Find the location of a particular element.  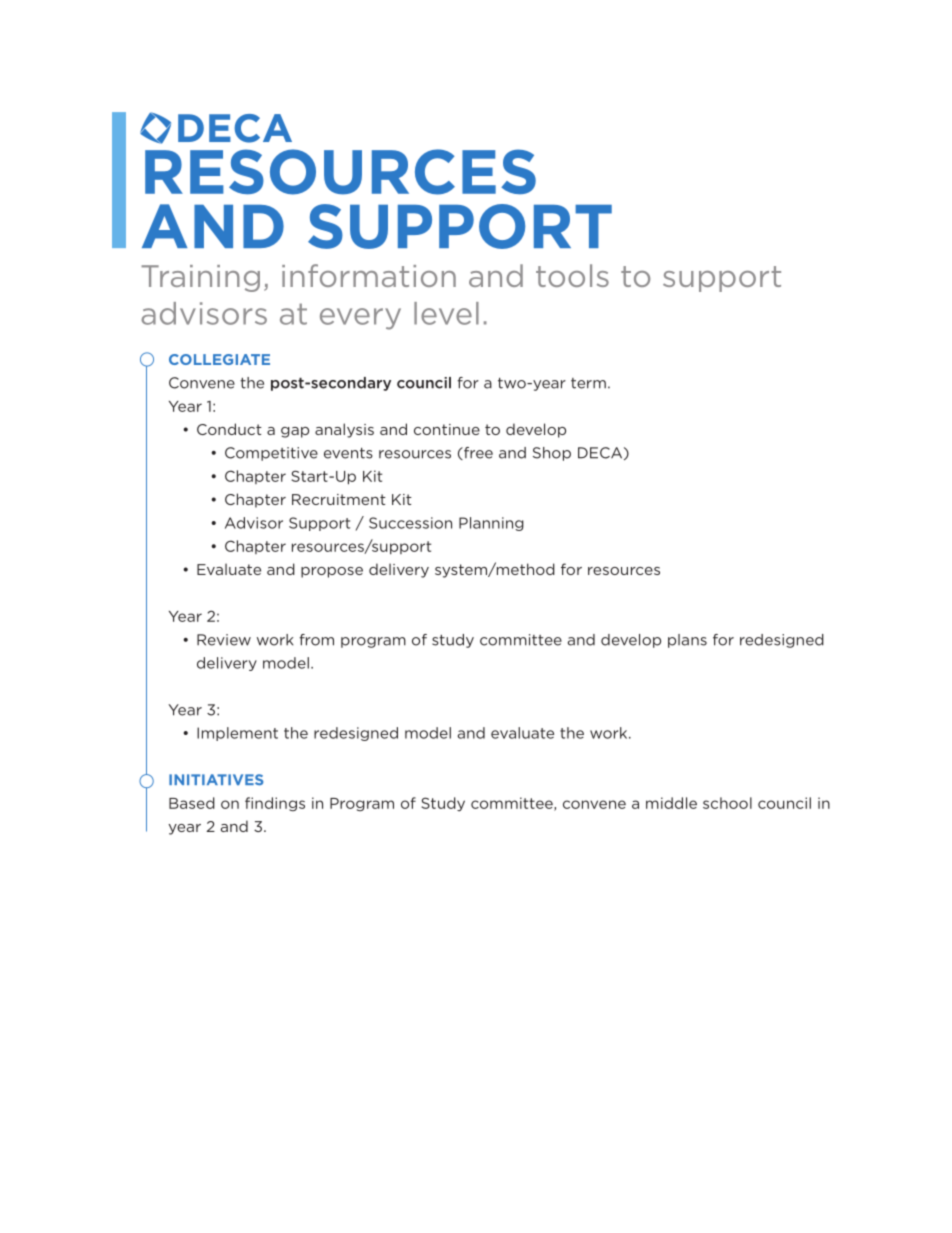

level is located at coordinates (446, 313).
